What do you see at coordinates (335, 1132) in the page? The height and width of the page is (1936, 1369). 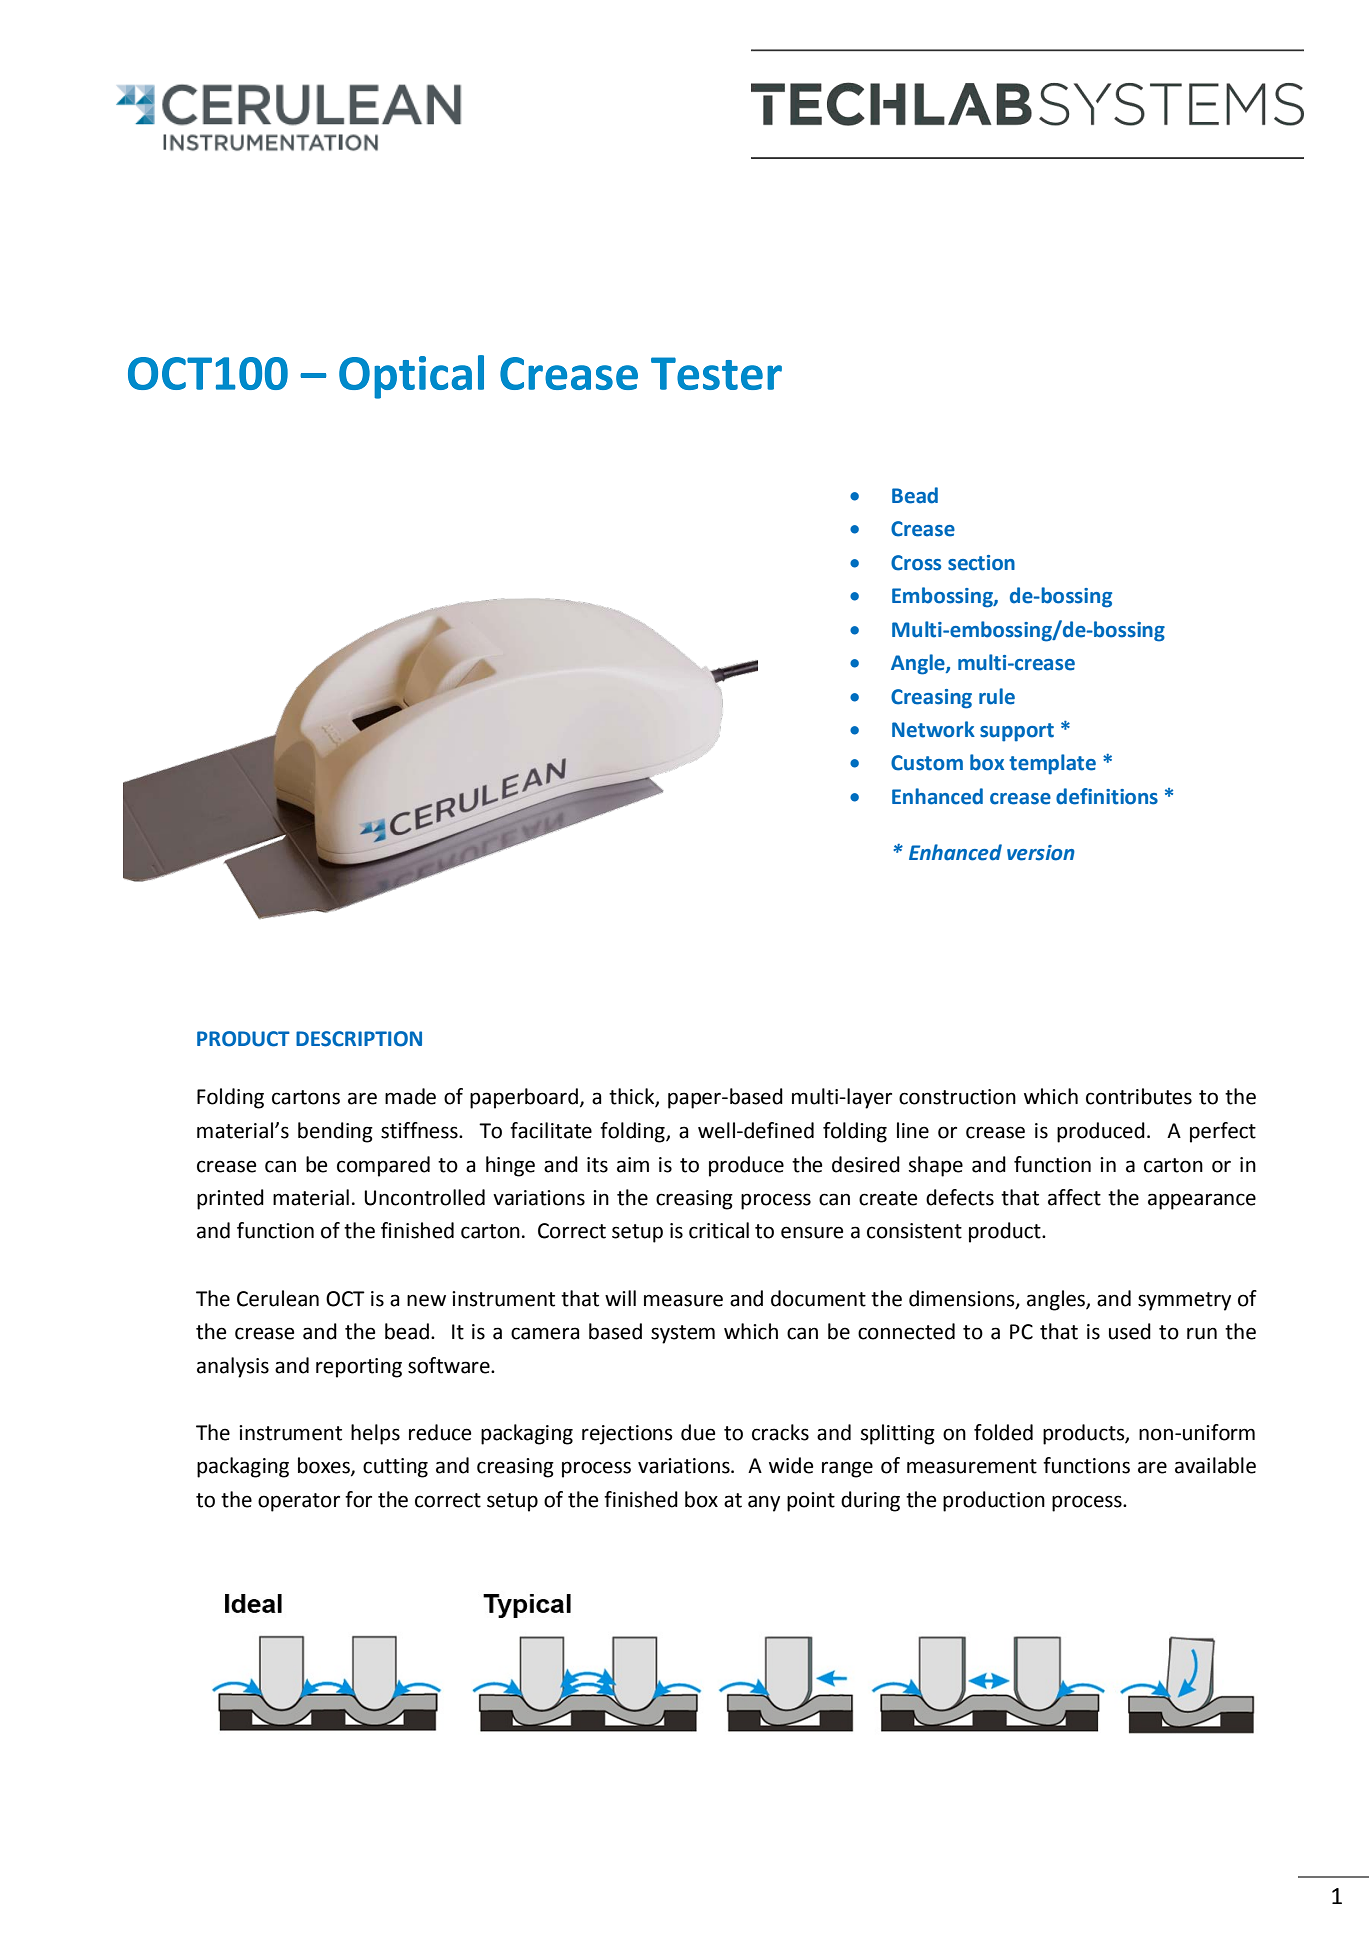 I see `bending` at bounding box center [335, 1132].
